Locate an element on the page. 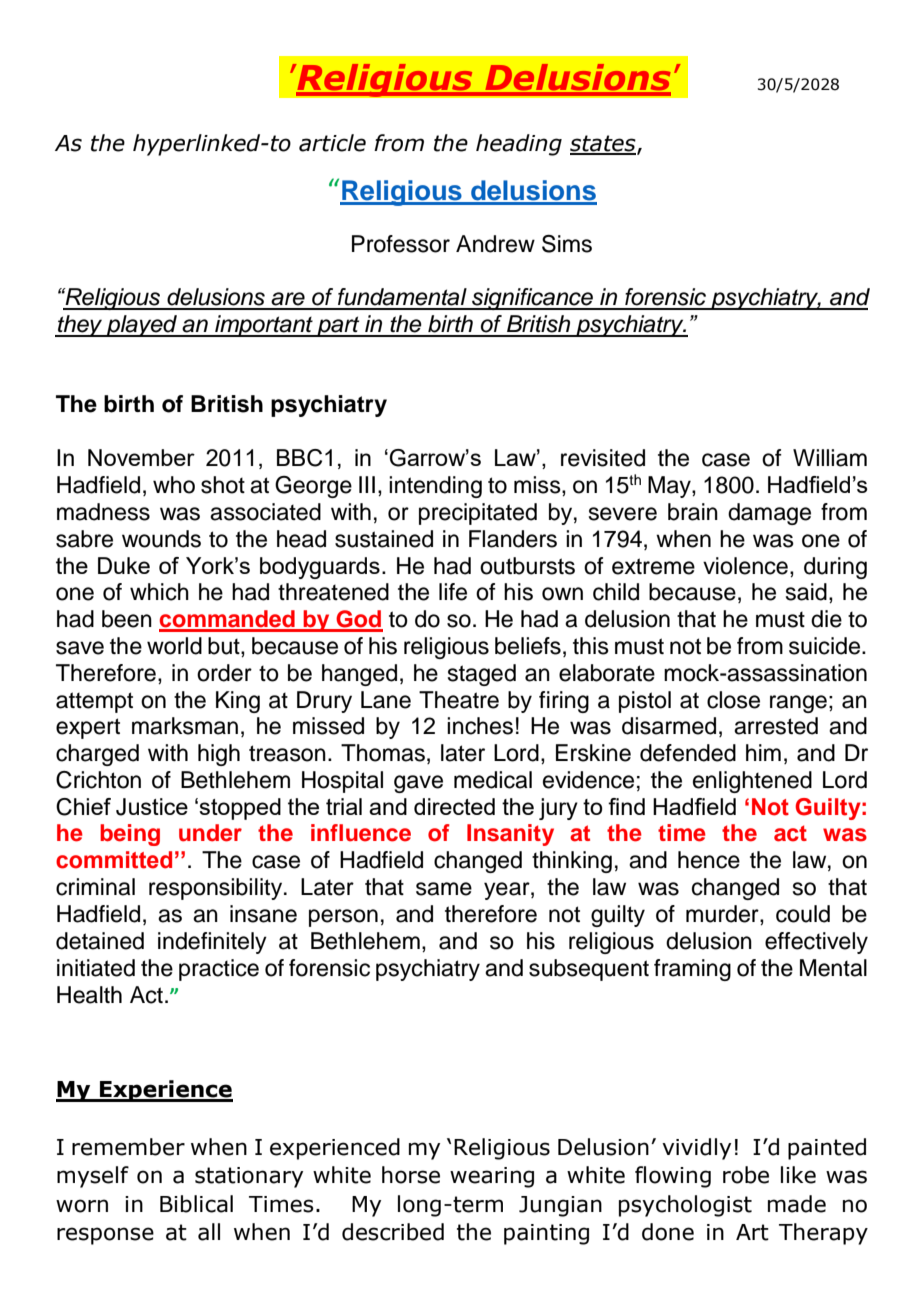 The image size is (924, 1308). article is located at coordinates (332, 143).
